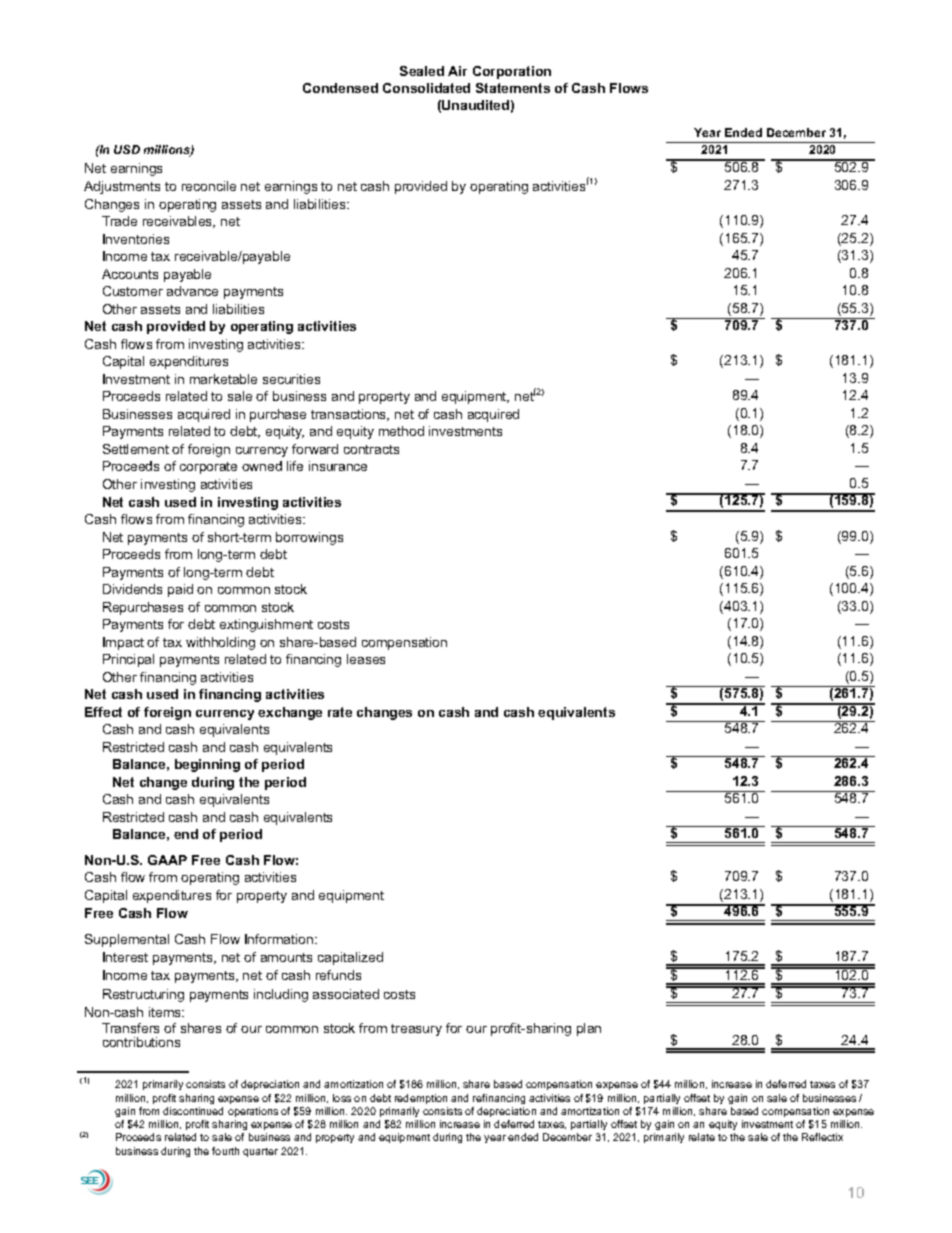 The width and height of the document is (952, 1233). I want to click on plan, so click(589, 1029).
